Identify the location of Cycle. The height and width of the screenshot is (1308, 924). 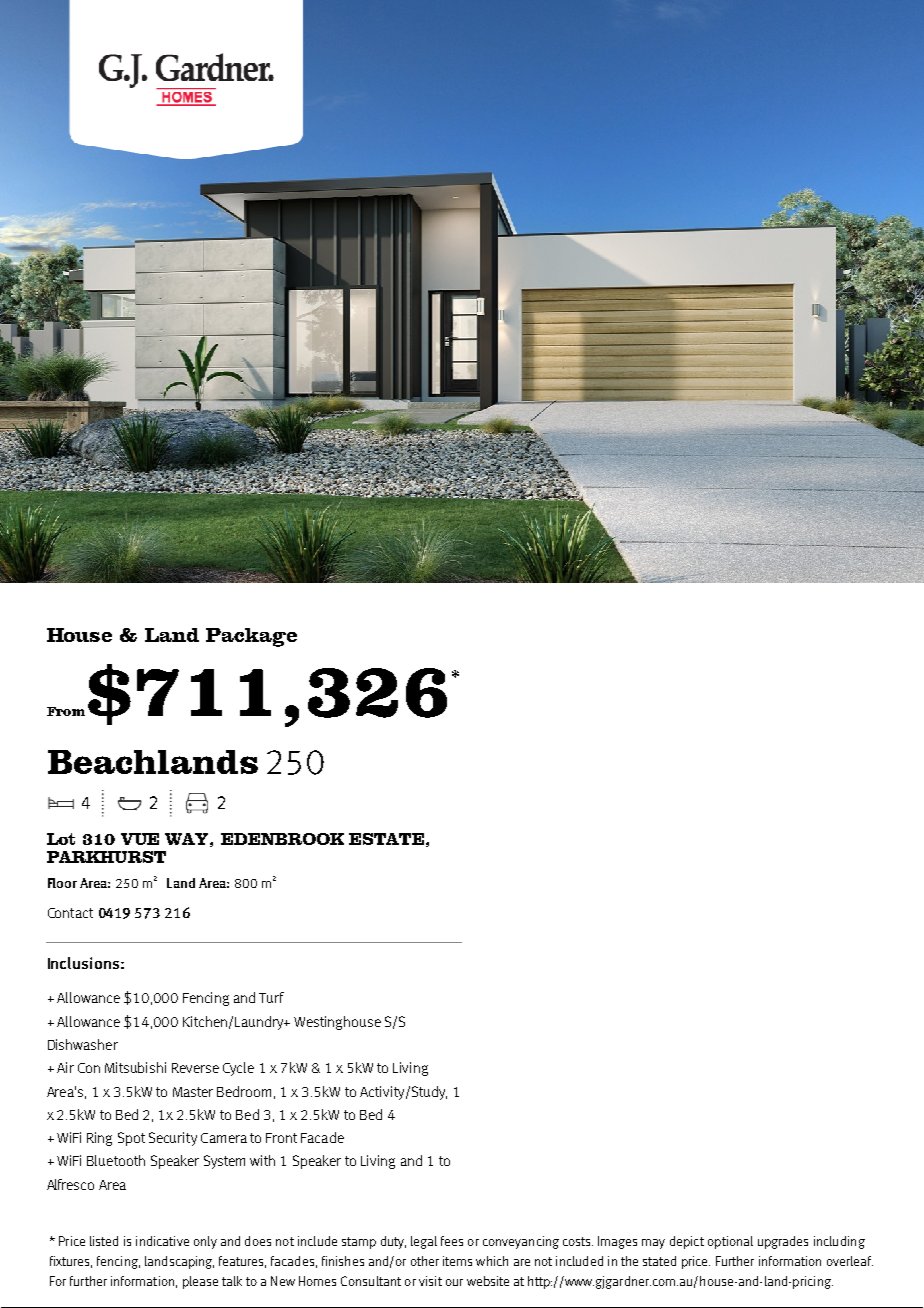
(238, 1069).
